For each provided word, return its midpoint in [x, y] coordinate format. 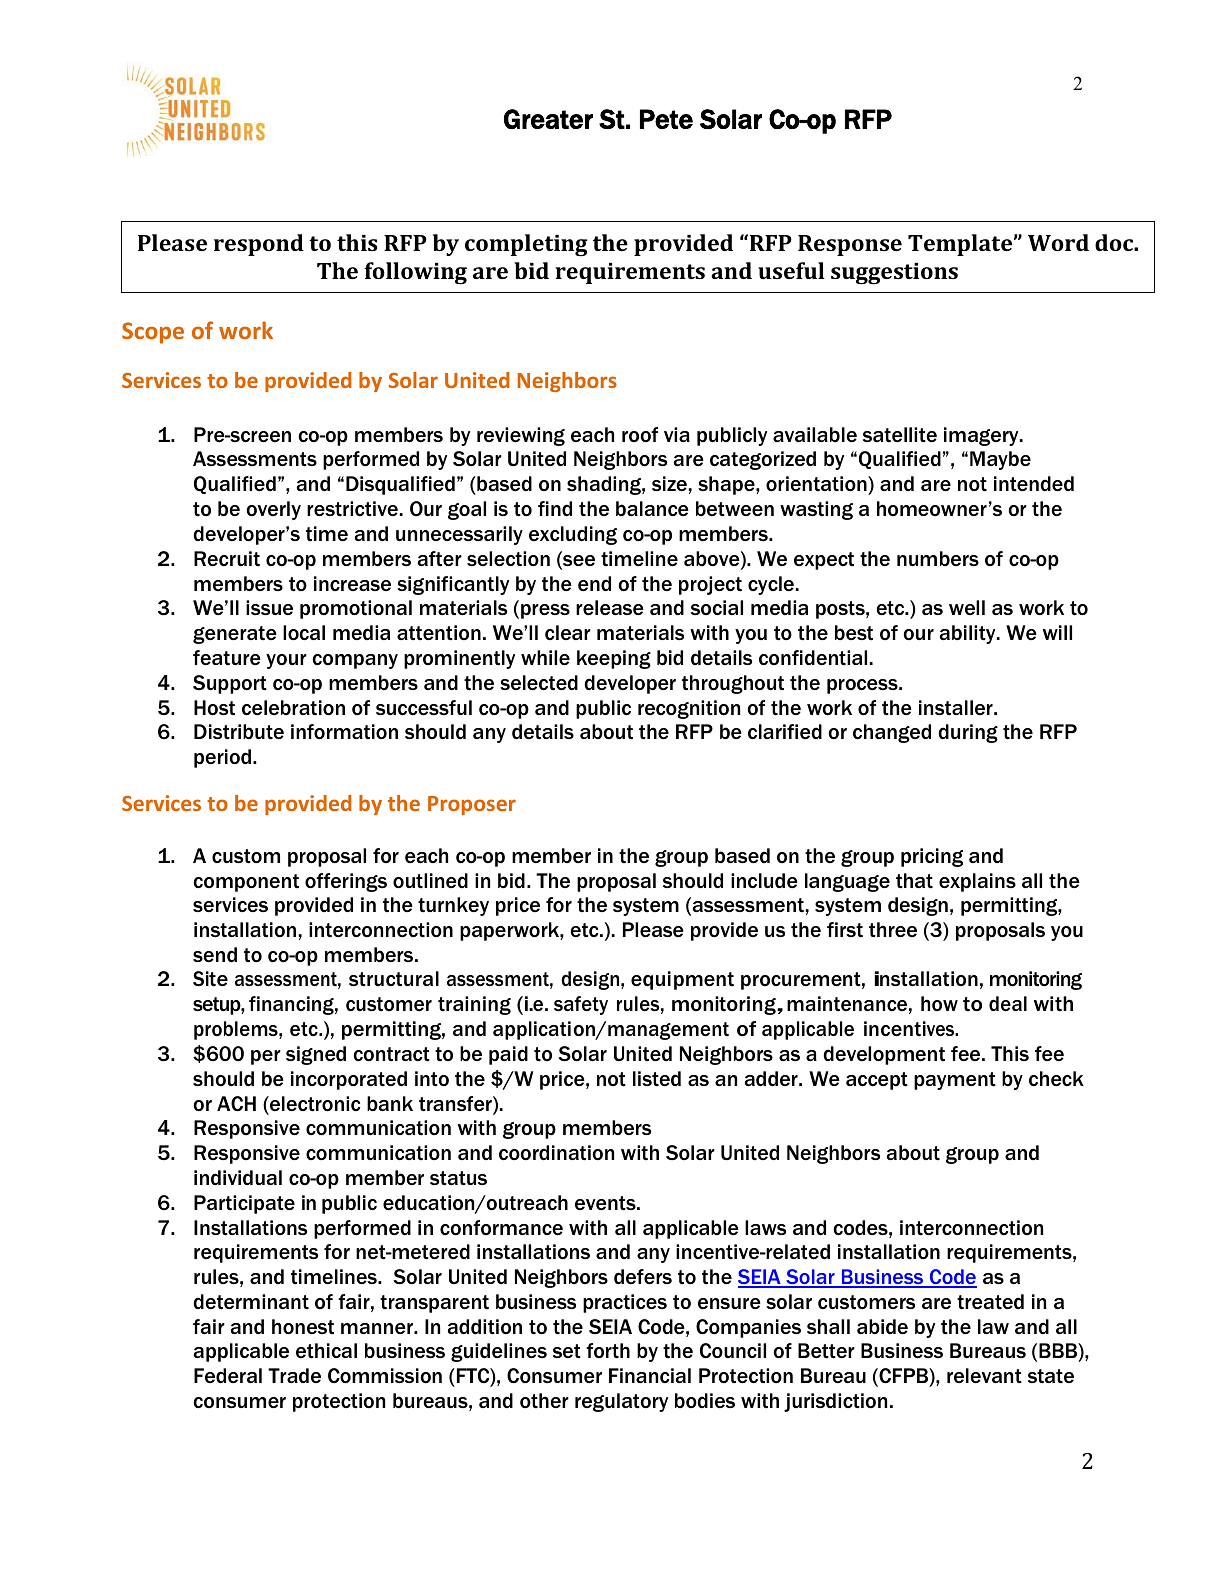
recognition [689, 709]
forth [608, 1351]
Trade [294, 1375]
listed [657, 1079]
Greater [548, 119]
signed [316, 1055]
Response [850, 245]
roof [640, 435]
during [968, 733]
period [222, 758]
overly [273, 510]
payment [955, 1081]
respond [259, 245]
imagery [982, 436]
